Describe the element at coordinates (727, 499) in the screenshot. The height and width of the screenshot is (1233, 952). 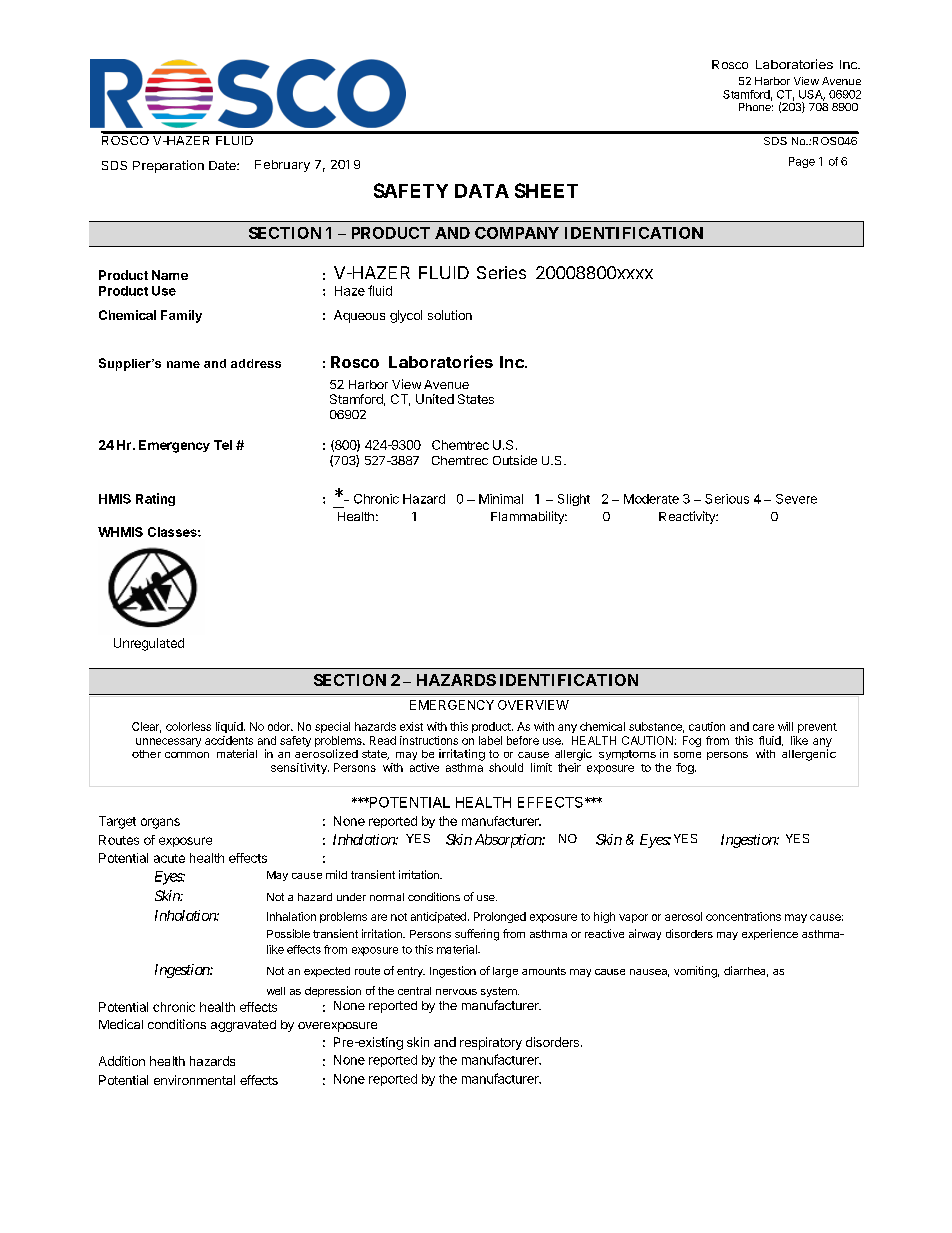
I see `Serious` at that location.
